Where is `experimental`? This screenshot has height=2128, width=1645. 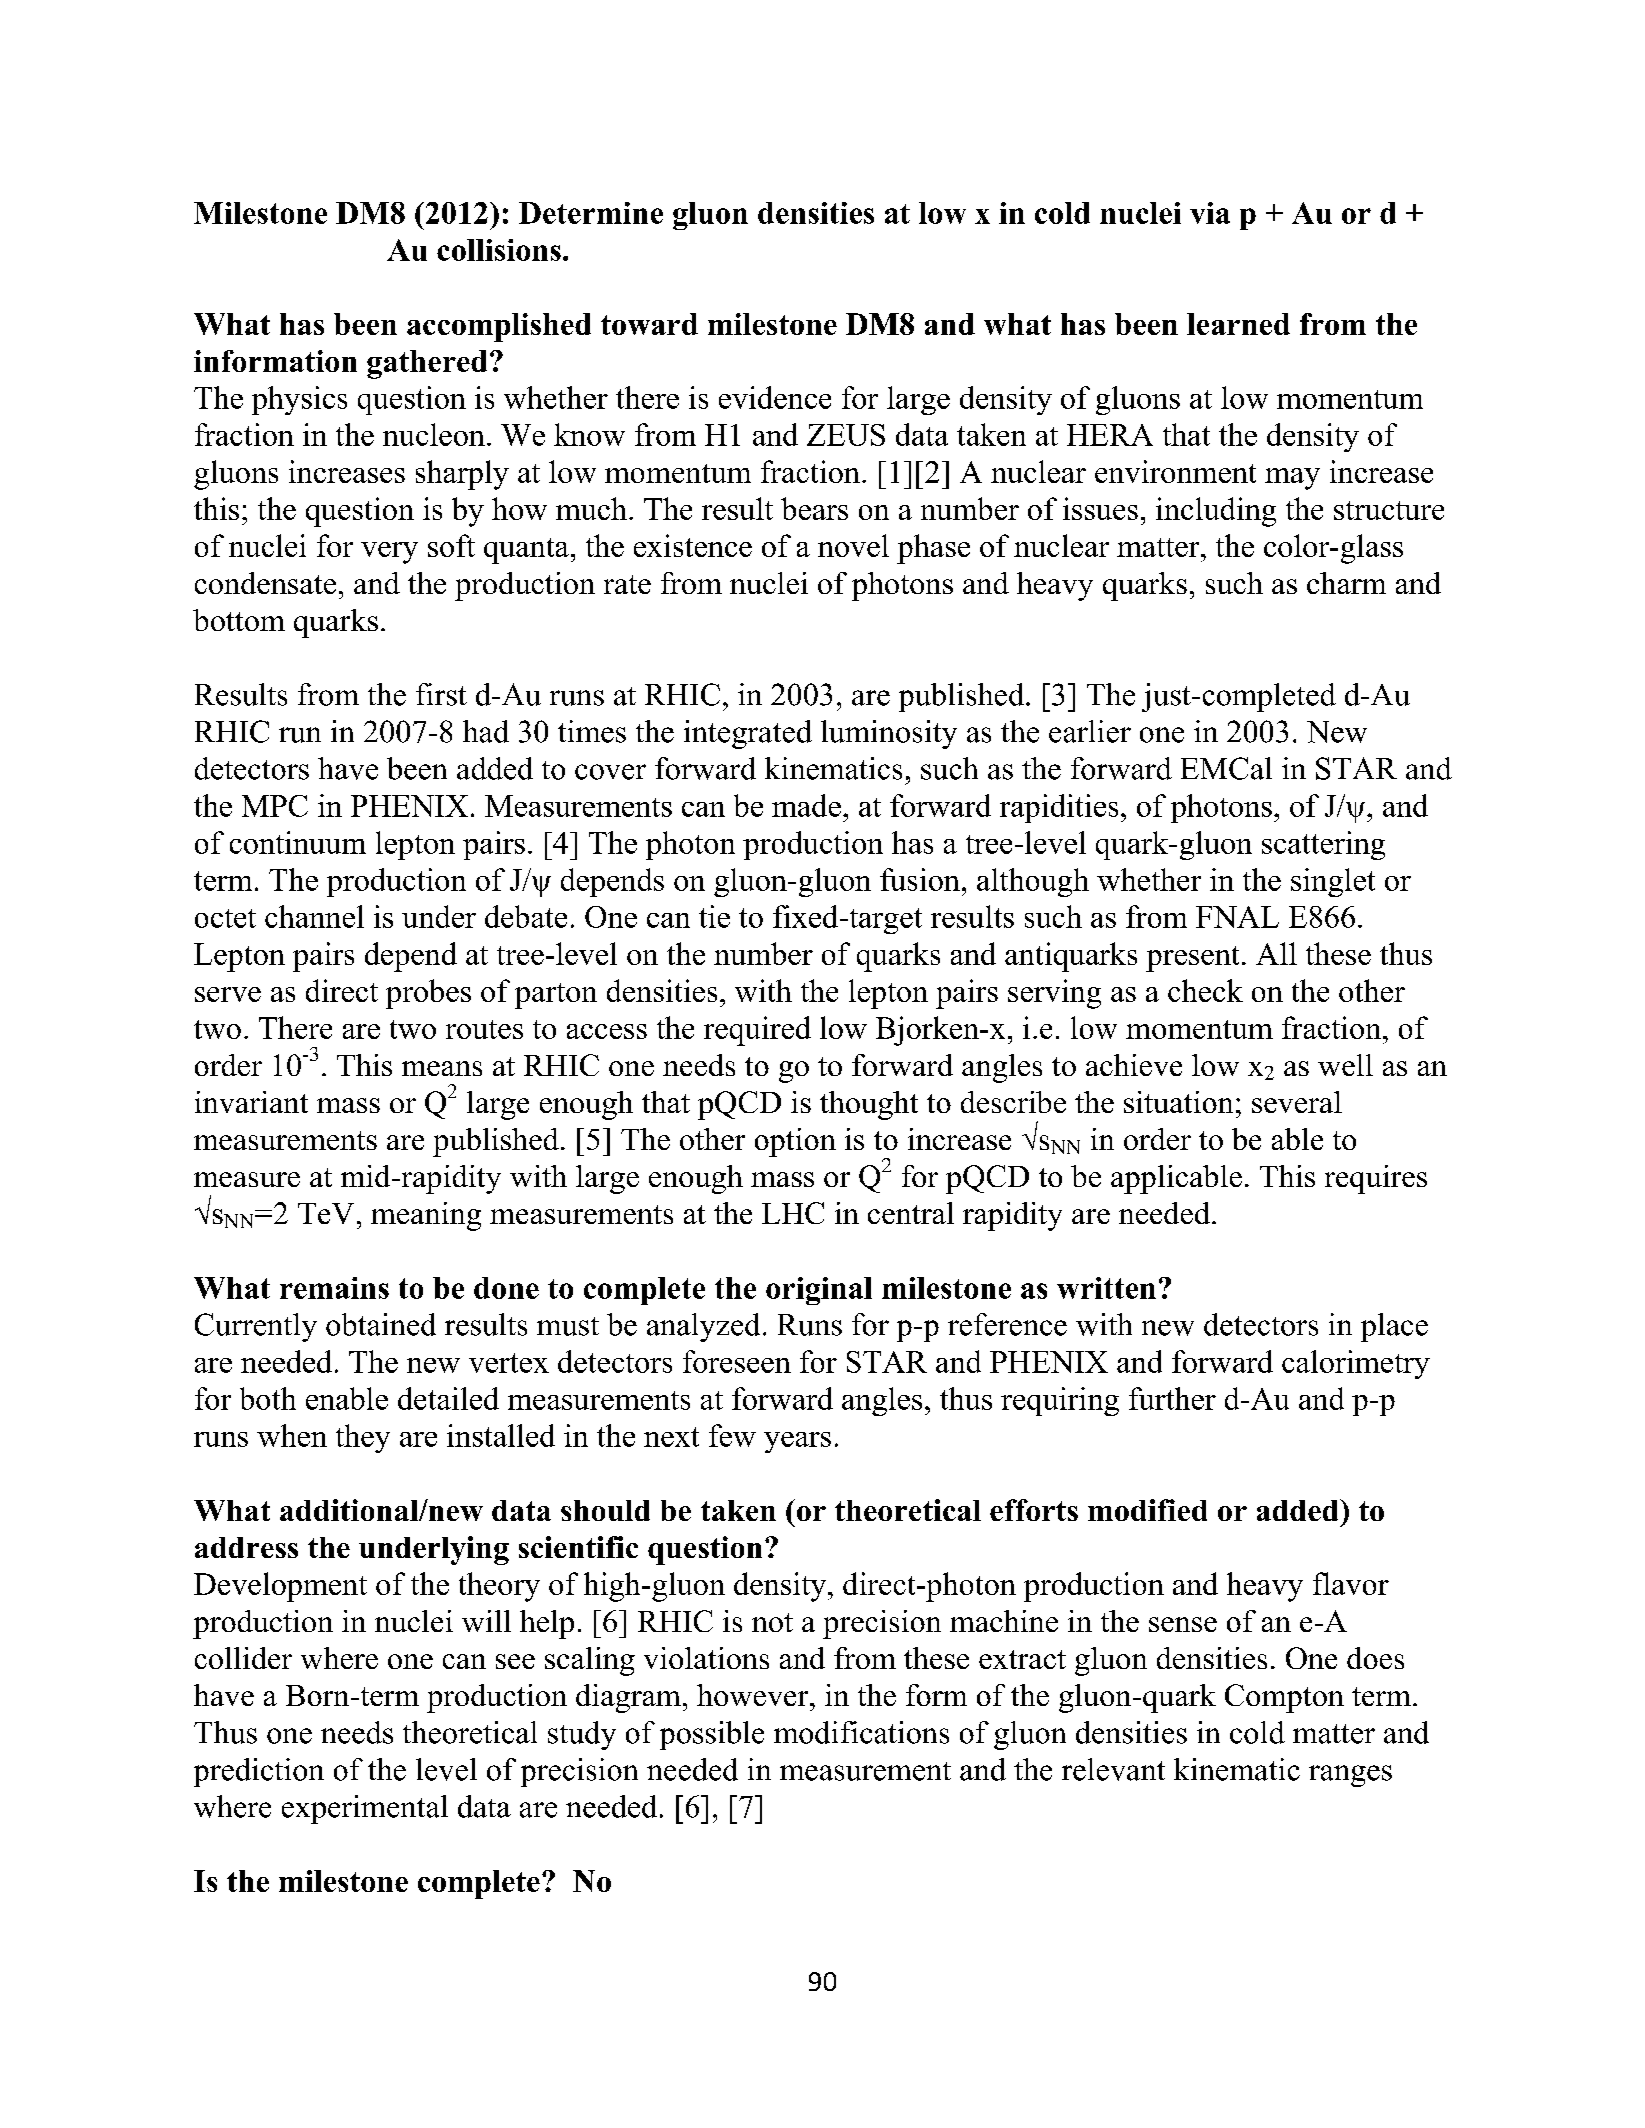 experimental is located at coordinates (365, 1809).
